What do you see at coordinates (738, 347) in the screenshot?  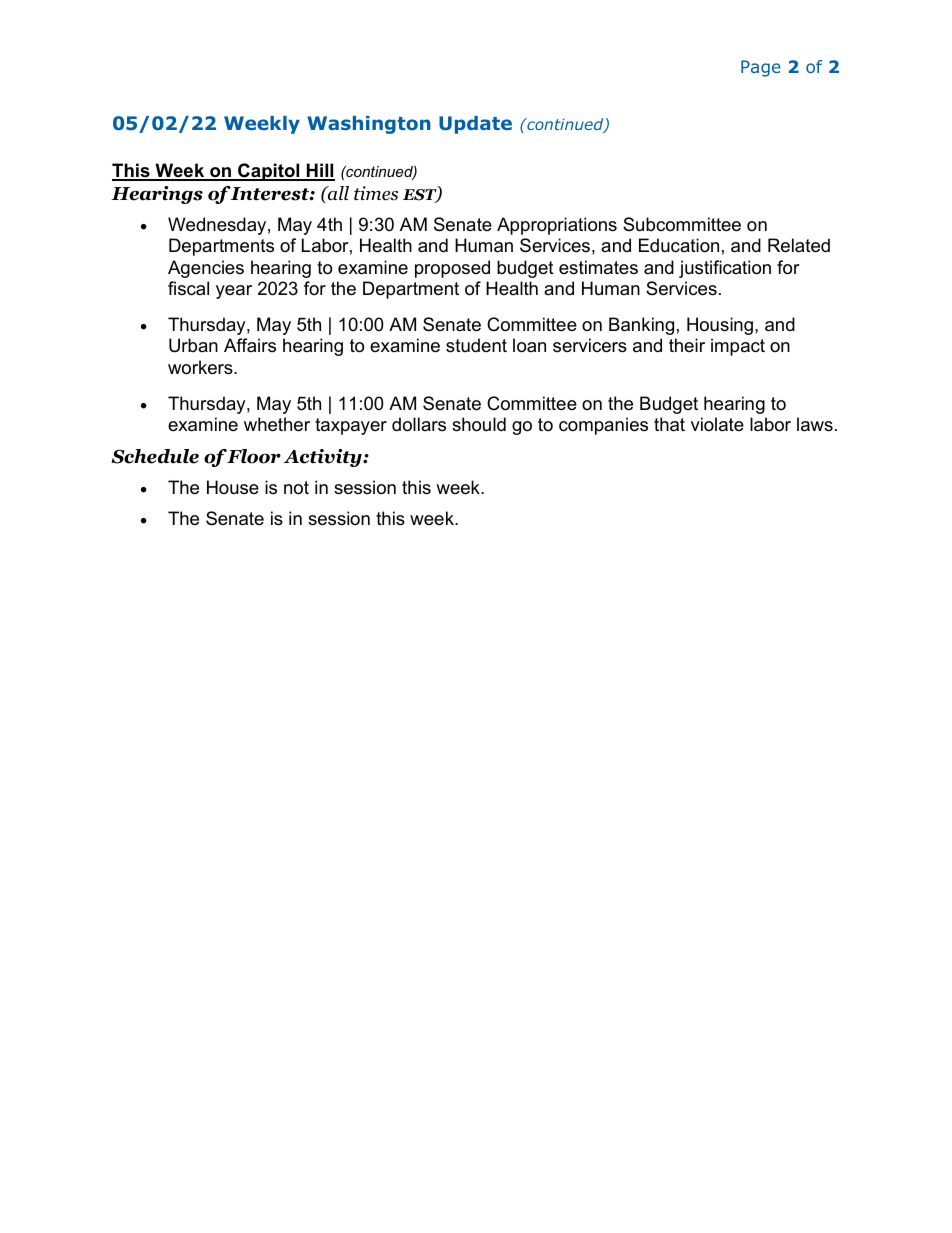 I see `impact` at bounding box center [738, 347].
